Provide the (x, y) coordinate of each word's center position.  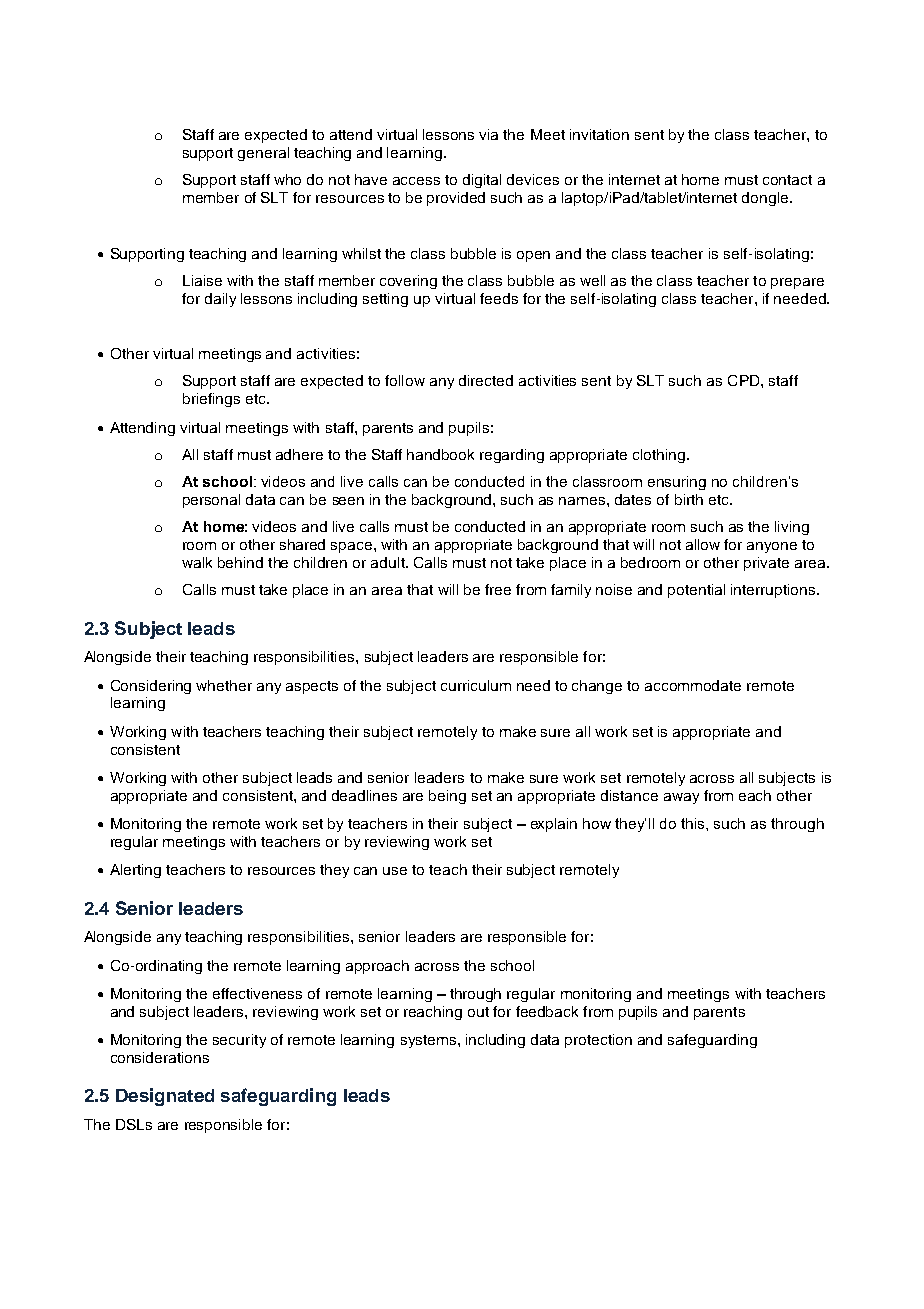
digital (482, 181)
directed (486, 380)
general (263, 154)
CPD (745, 380)
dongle (766, 199)
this (694, 823)
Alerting (135, 871)
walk (197, 562)
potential (696, 591)
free (498, 589)
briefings (211, 400)
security (239, 1041)
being (447, 797)
